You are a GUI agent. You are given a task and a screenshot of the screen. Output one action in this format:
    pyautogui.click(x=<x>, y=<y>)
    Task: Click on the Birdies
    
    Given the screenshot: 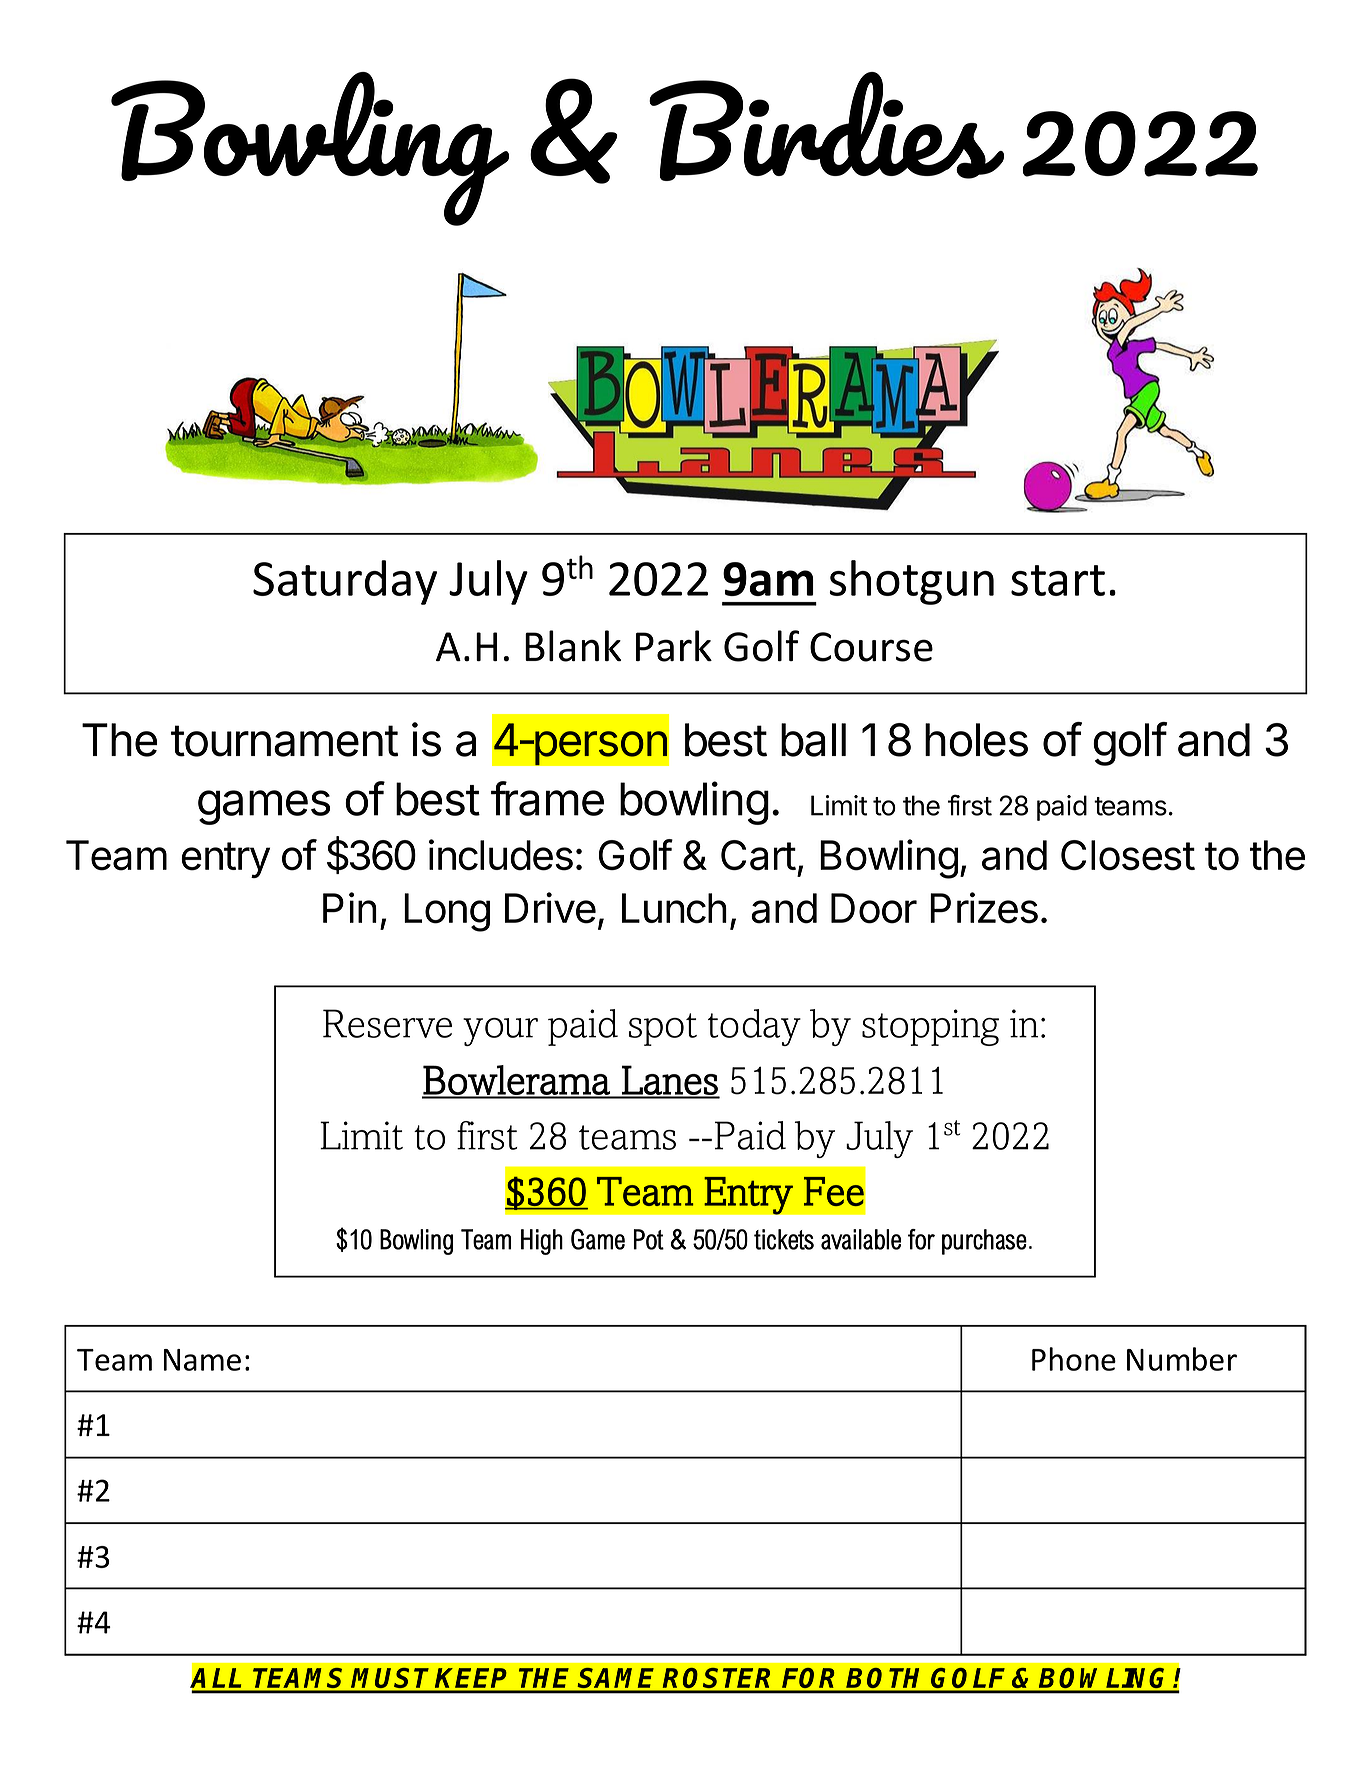 What is the action you would take?
    pyautogui.click(x=826, y=126)
